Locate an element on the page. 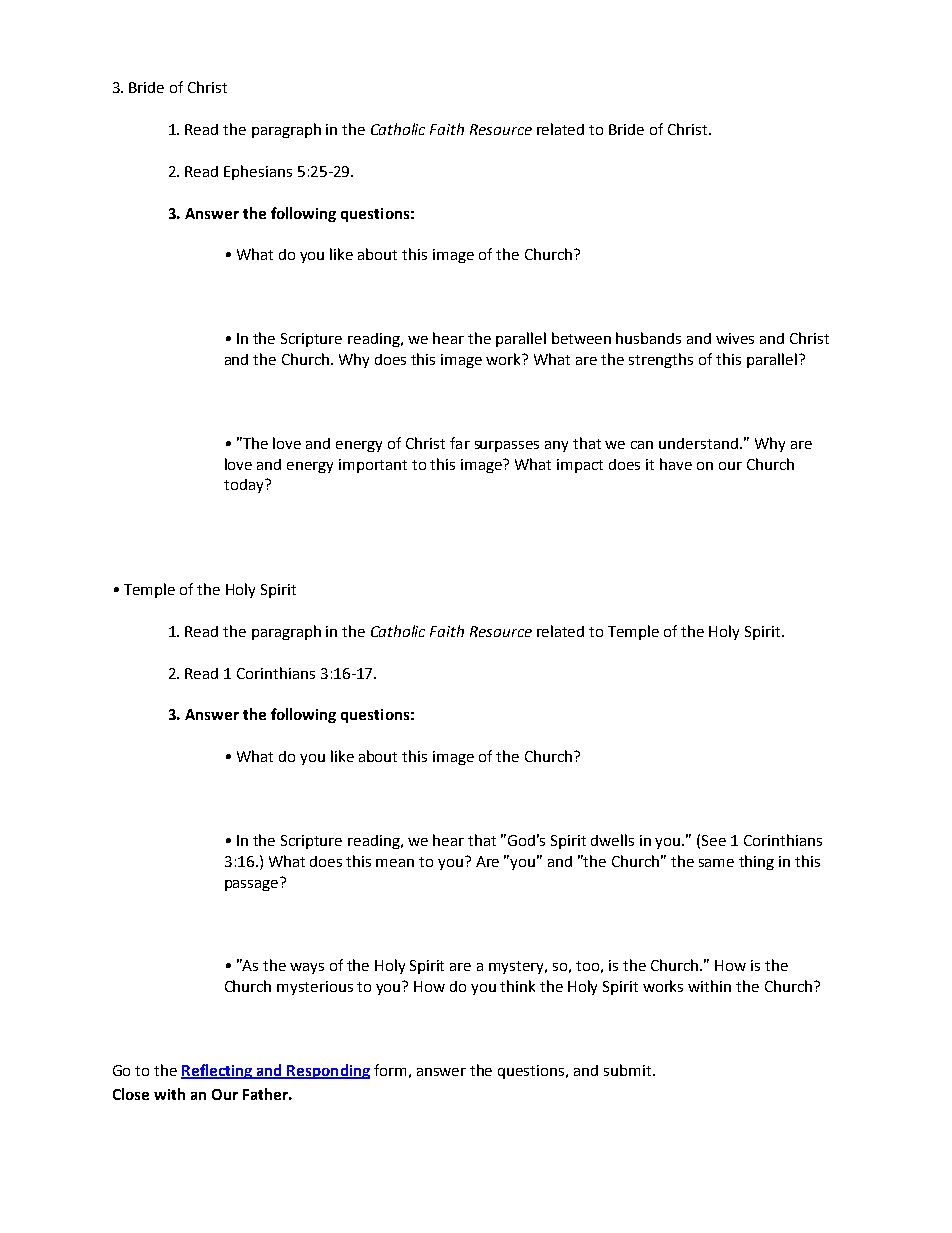 The height and width of the image is (1233, 952). Ephesians is located at coordinates (258, 172).
